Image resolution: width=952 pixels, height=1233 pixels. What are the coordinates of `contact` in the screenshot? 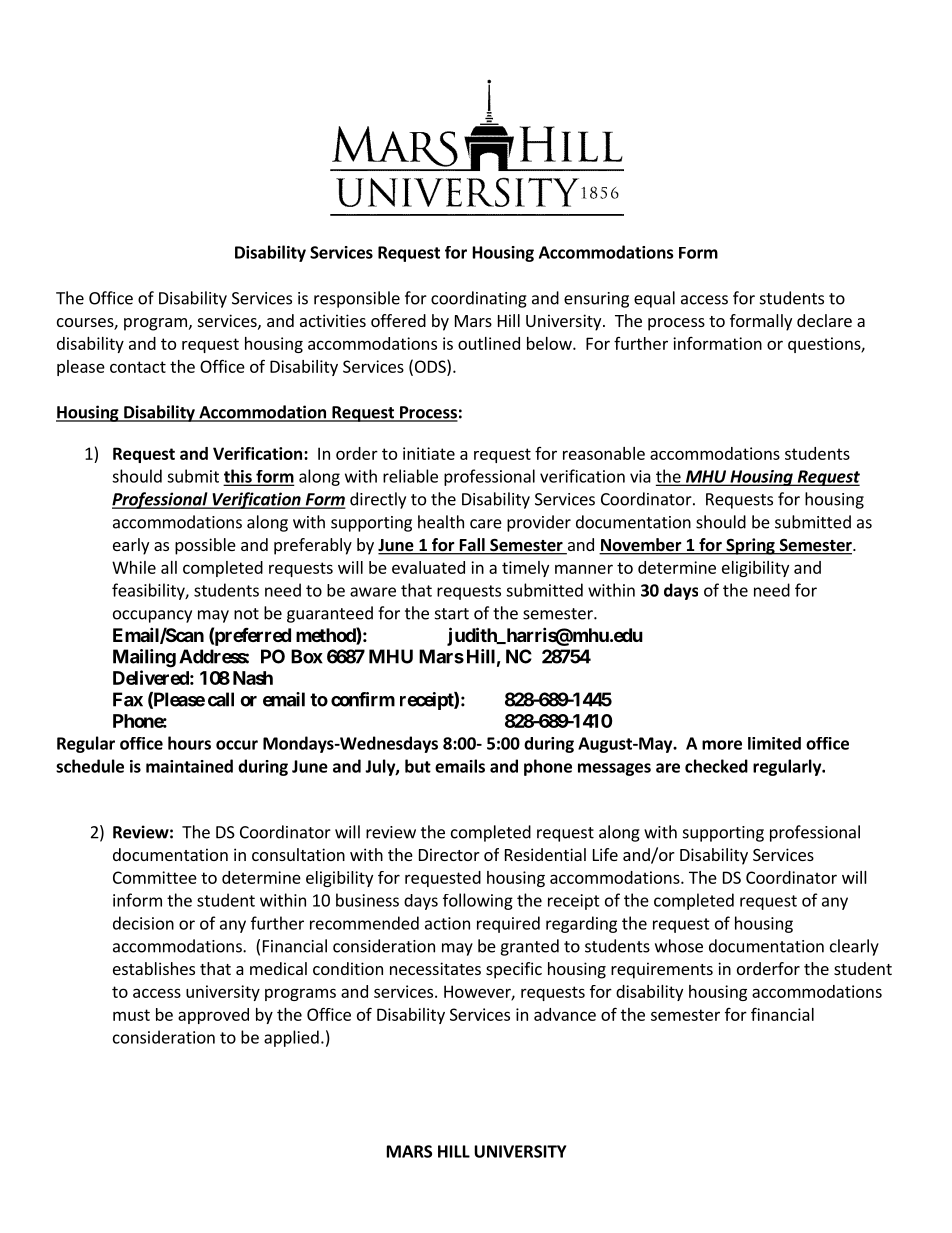 It's located at (138, 367).
